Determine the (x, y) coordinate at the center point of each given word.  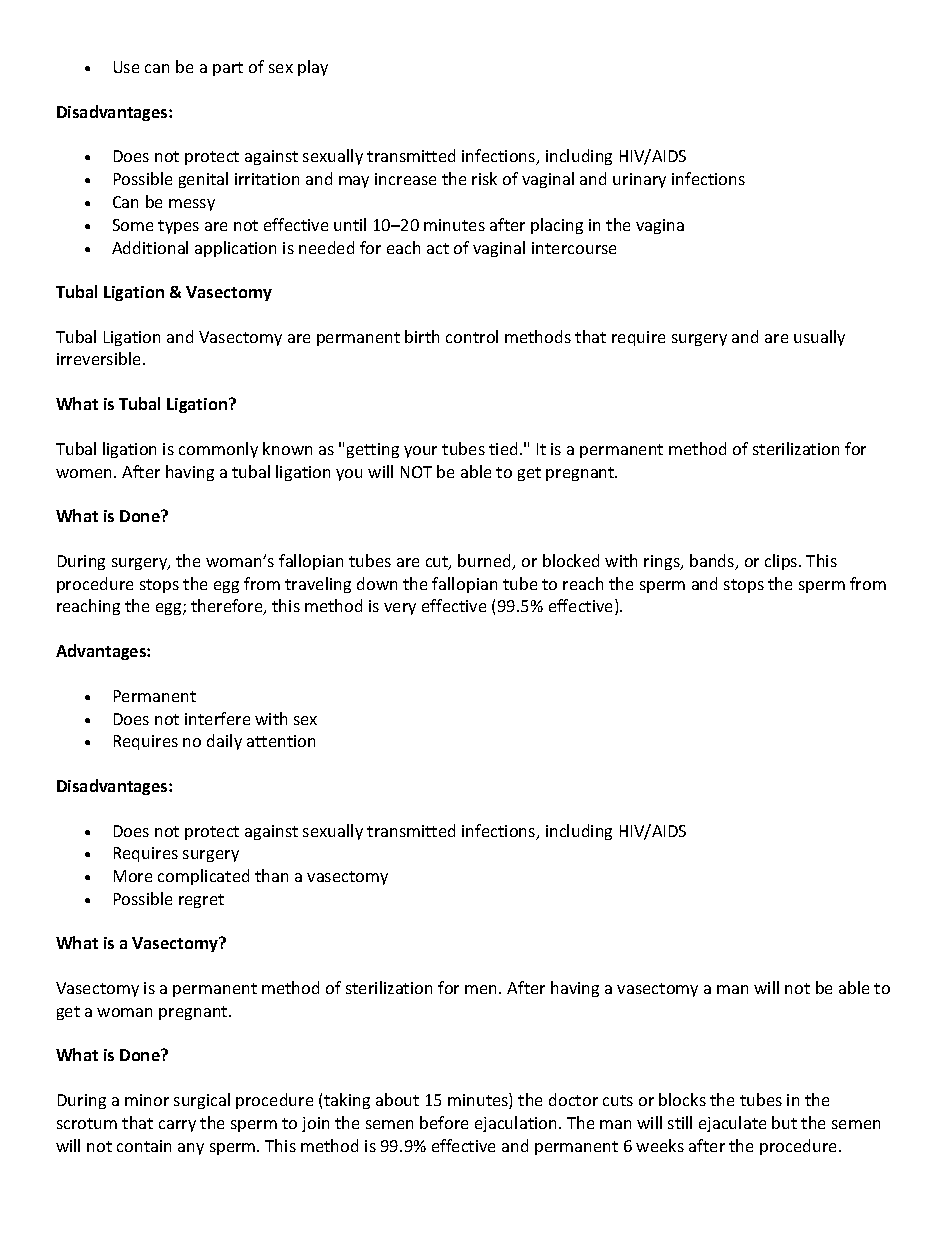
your (420, 452)
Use (126, 67)
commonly (218, 450)
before (444, 1122)
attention (281, 741)
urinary (639, 180)
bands (713, 562)
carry (177, 1126)
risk (484, 178)
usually (819, 338)
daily (224, 742)
